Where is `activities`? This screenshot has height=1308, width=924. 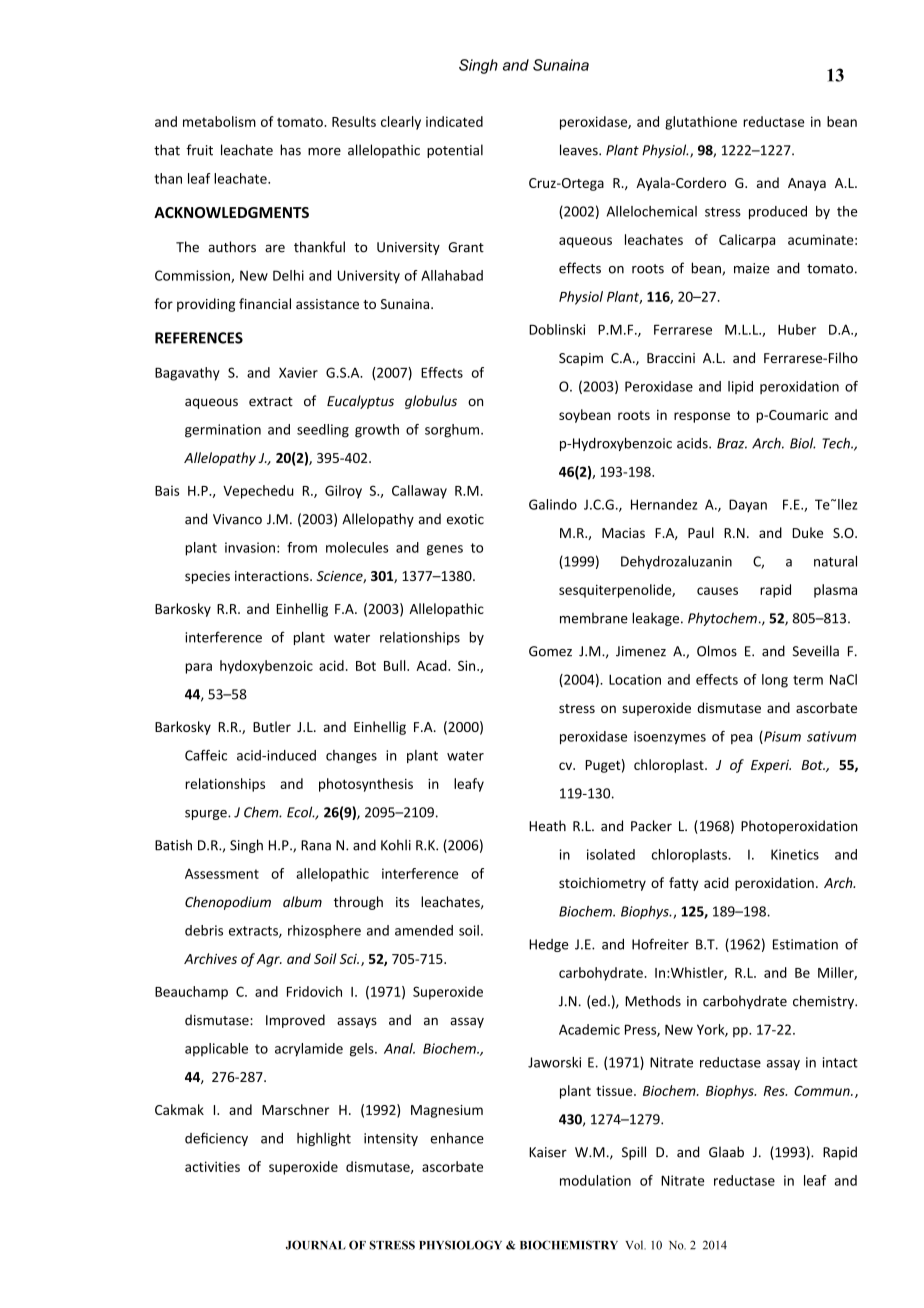 activities is located at coordinates (212, 1166).
